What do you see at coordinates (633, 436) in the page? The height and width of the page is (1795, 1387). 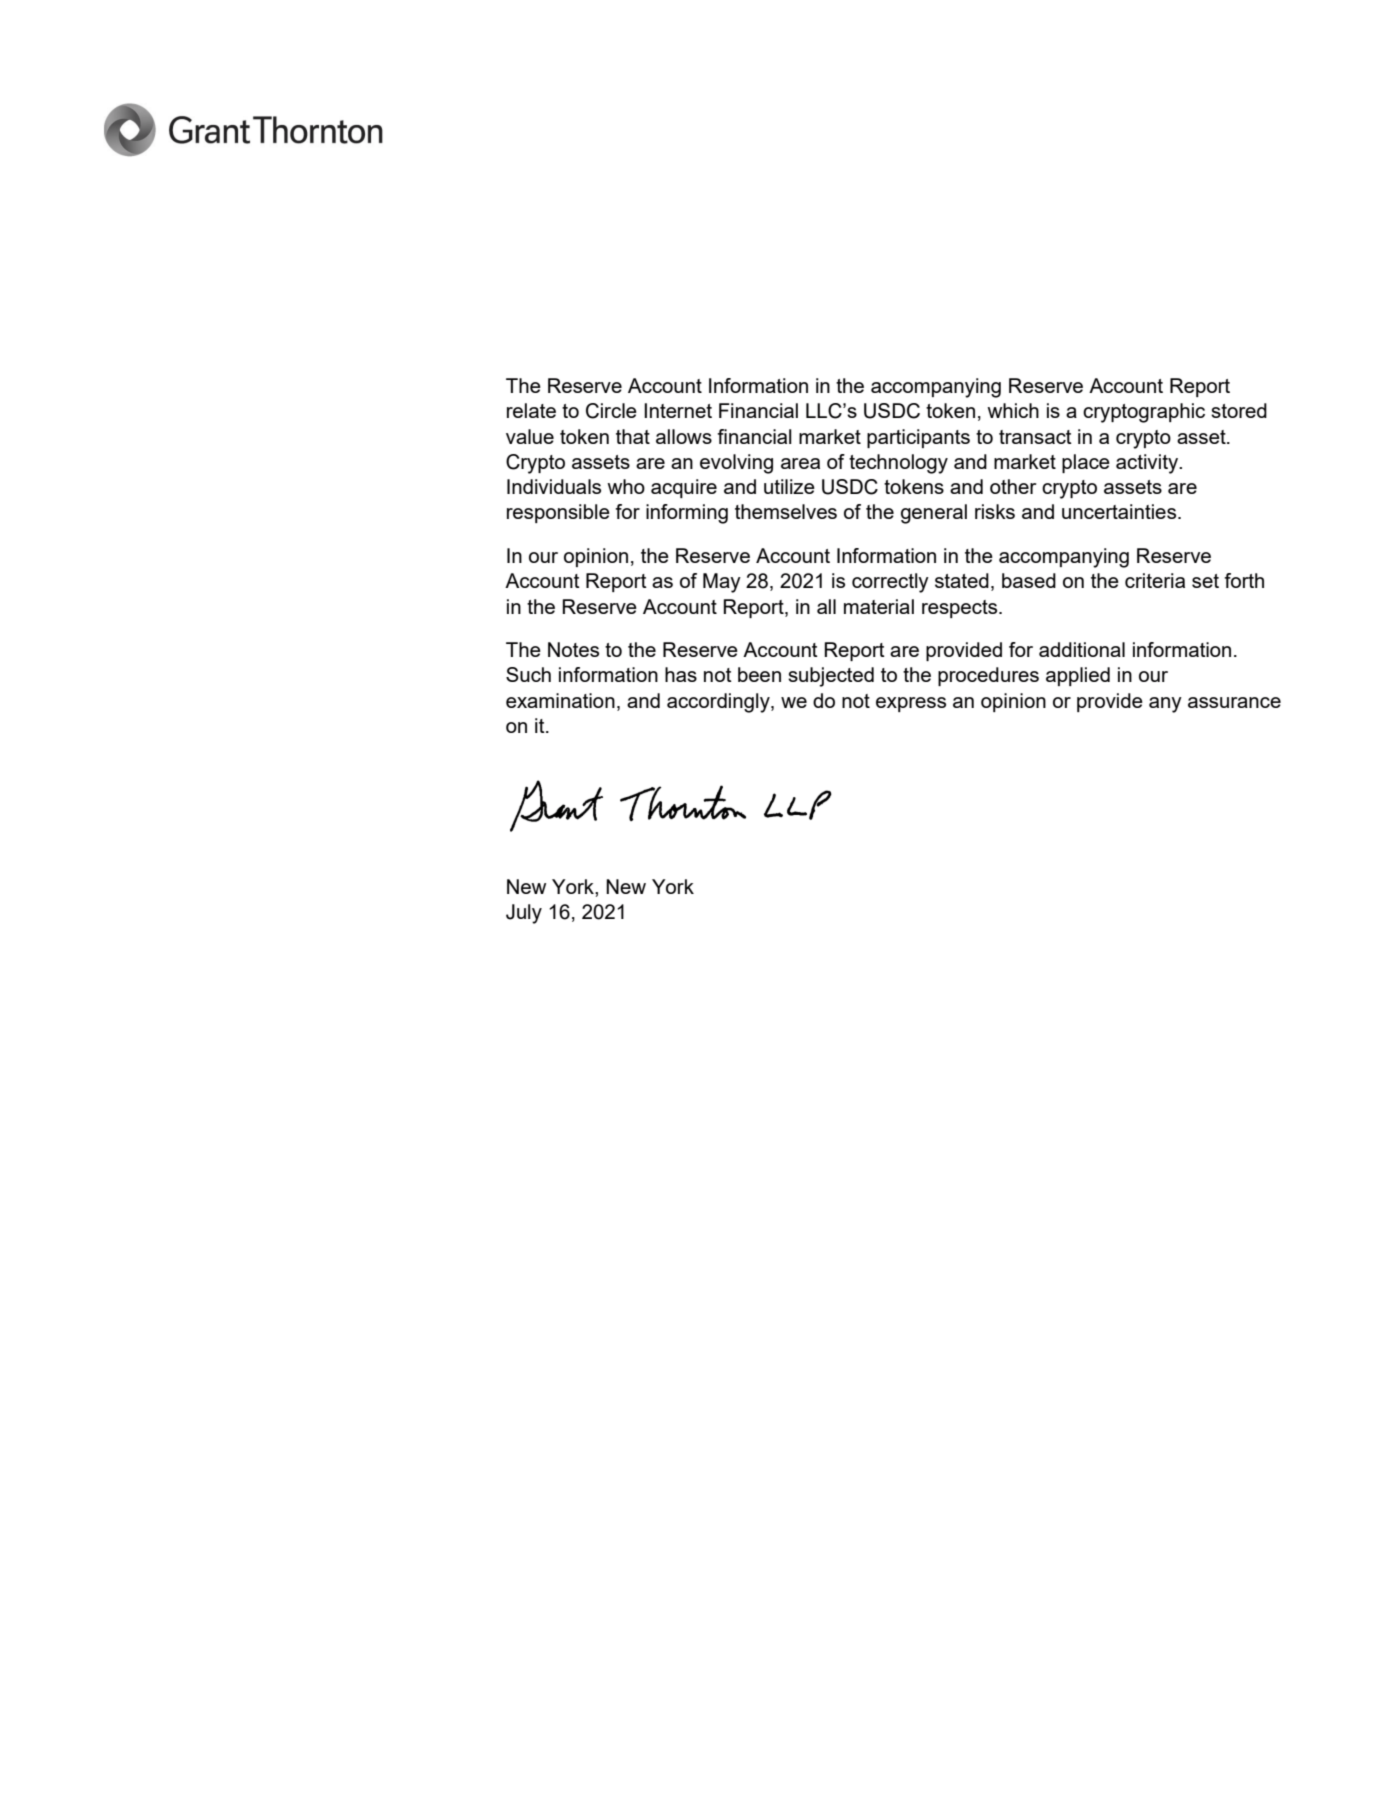 I see `that` at bounding box center [633, 436].
